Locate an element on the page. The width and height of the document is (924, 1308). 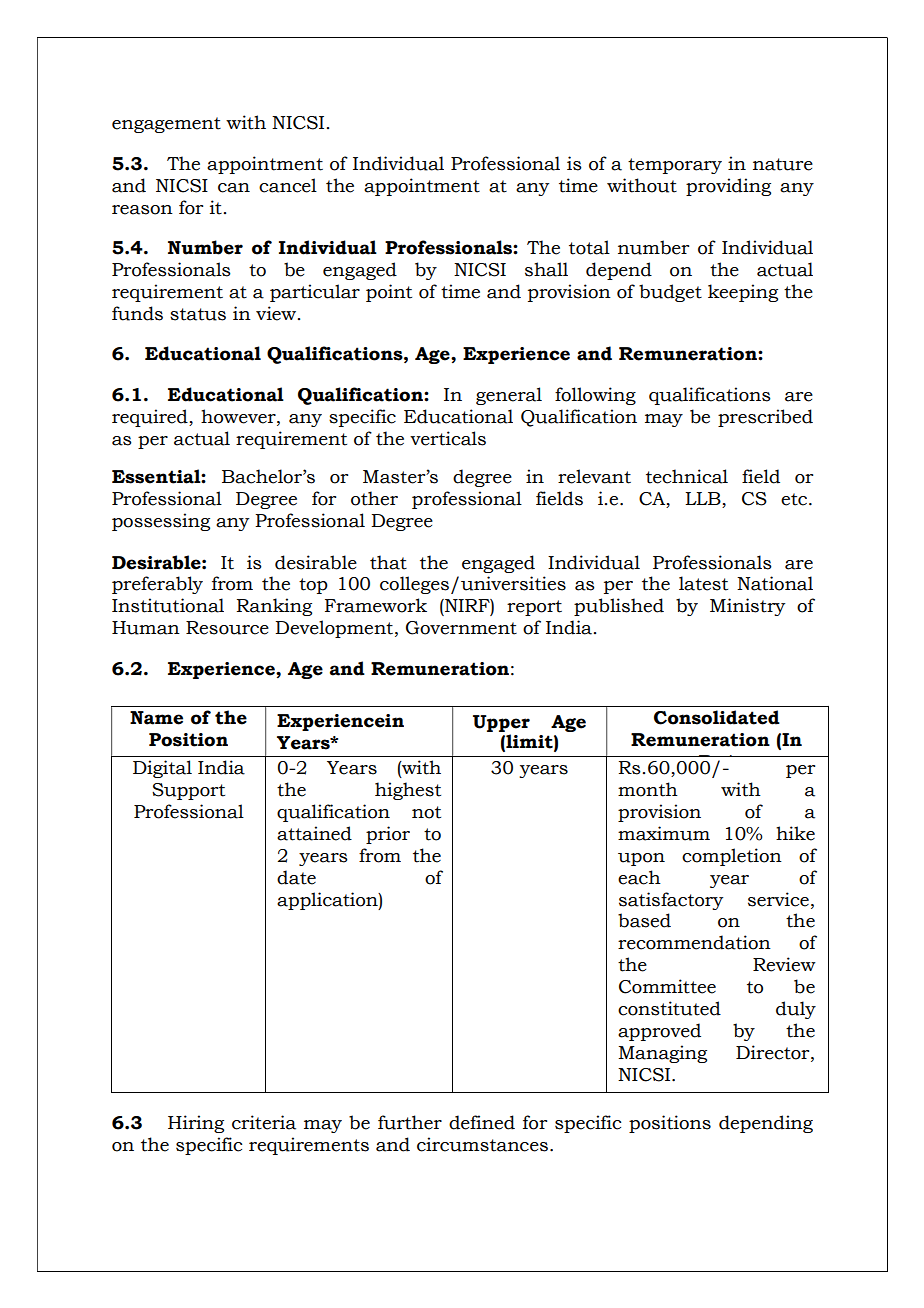
Managing is located at coordinates (662, 1054).
